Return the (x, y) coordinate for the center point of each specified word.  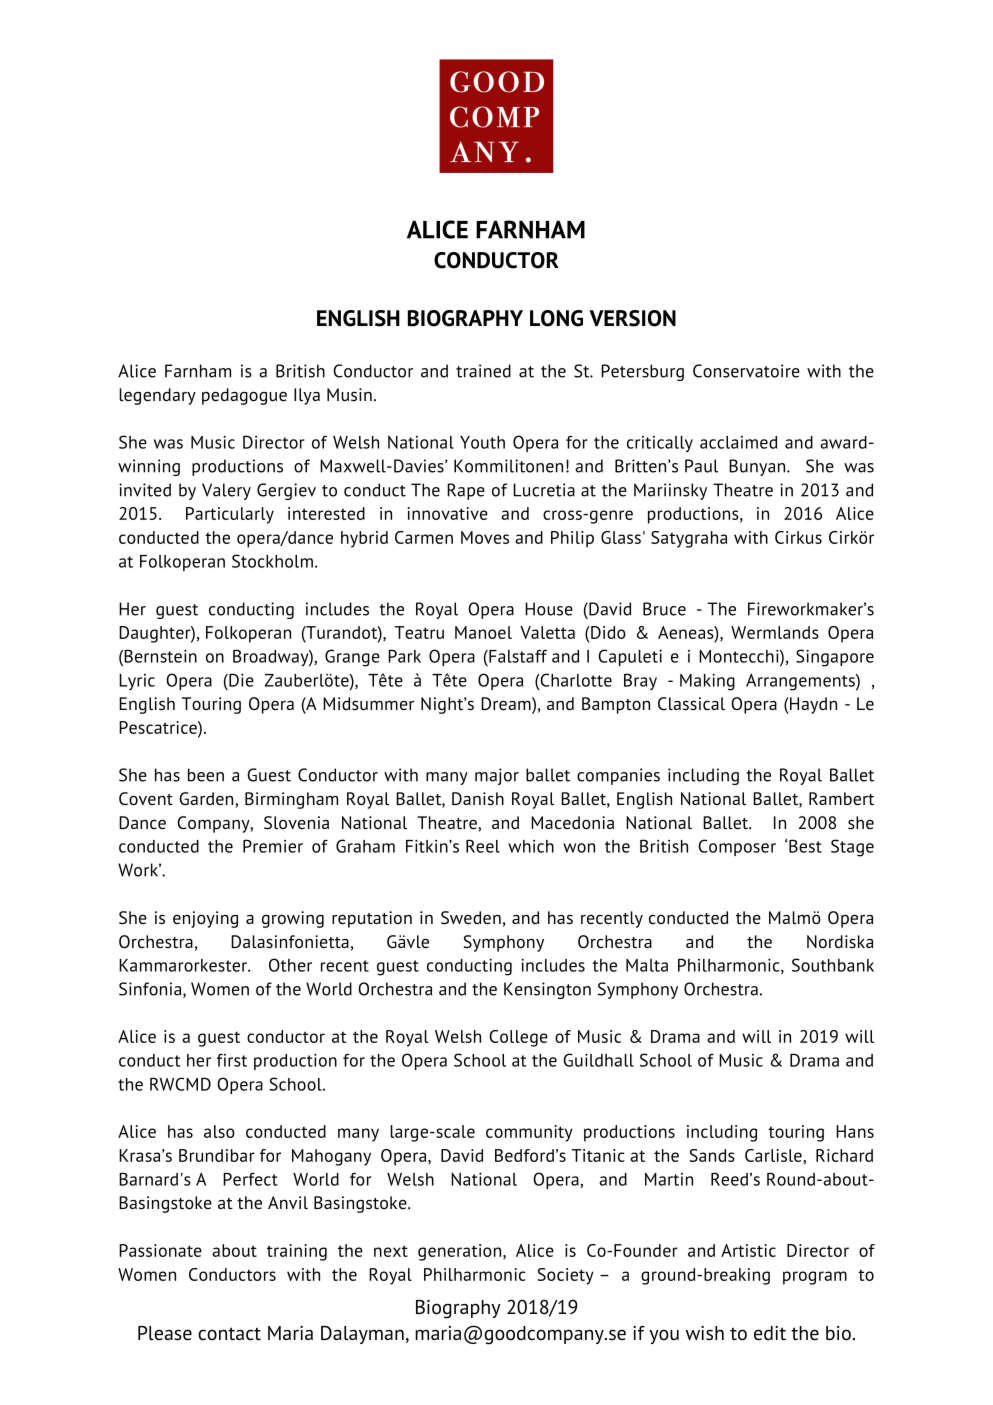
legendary (157, 396)
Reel (483, 846)
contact (229, 1334)
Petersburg (642, 372)
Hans (855, 1131)
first (232, 1060)
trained (483, 371)
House (549, 609)
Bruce (664, 609)
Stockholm (272, 561)
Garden (207, 799)
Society (566, 1276)
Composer (737, 847)
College (518, 1038)
